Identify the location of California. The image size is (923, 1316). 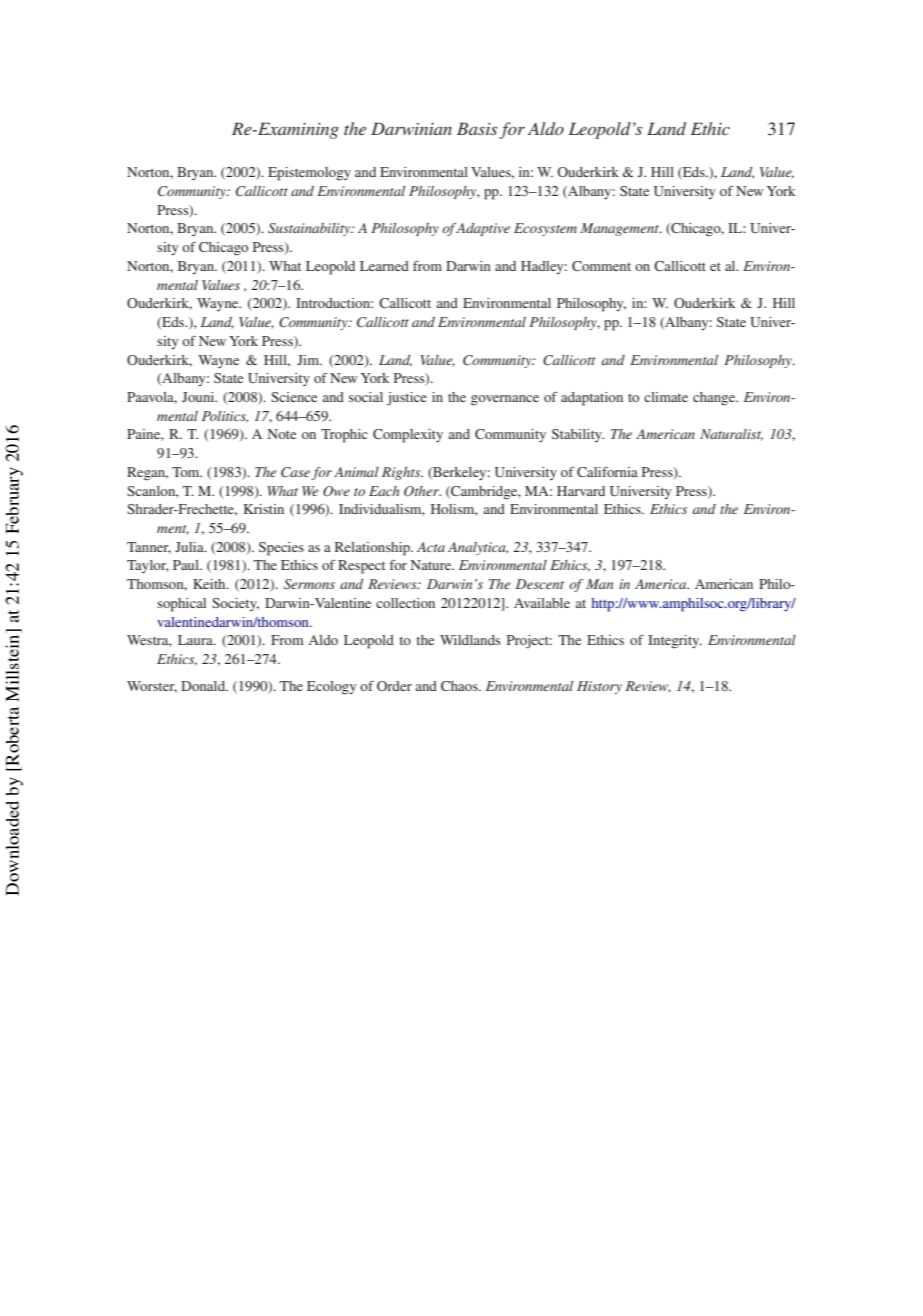
(607, 472).
